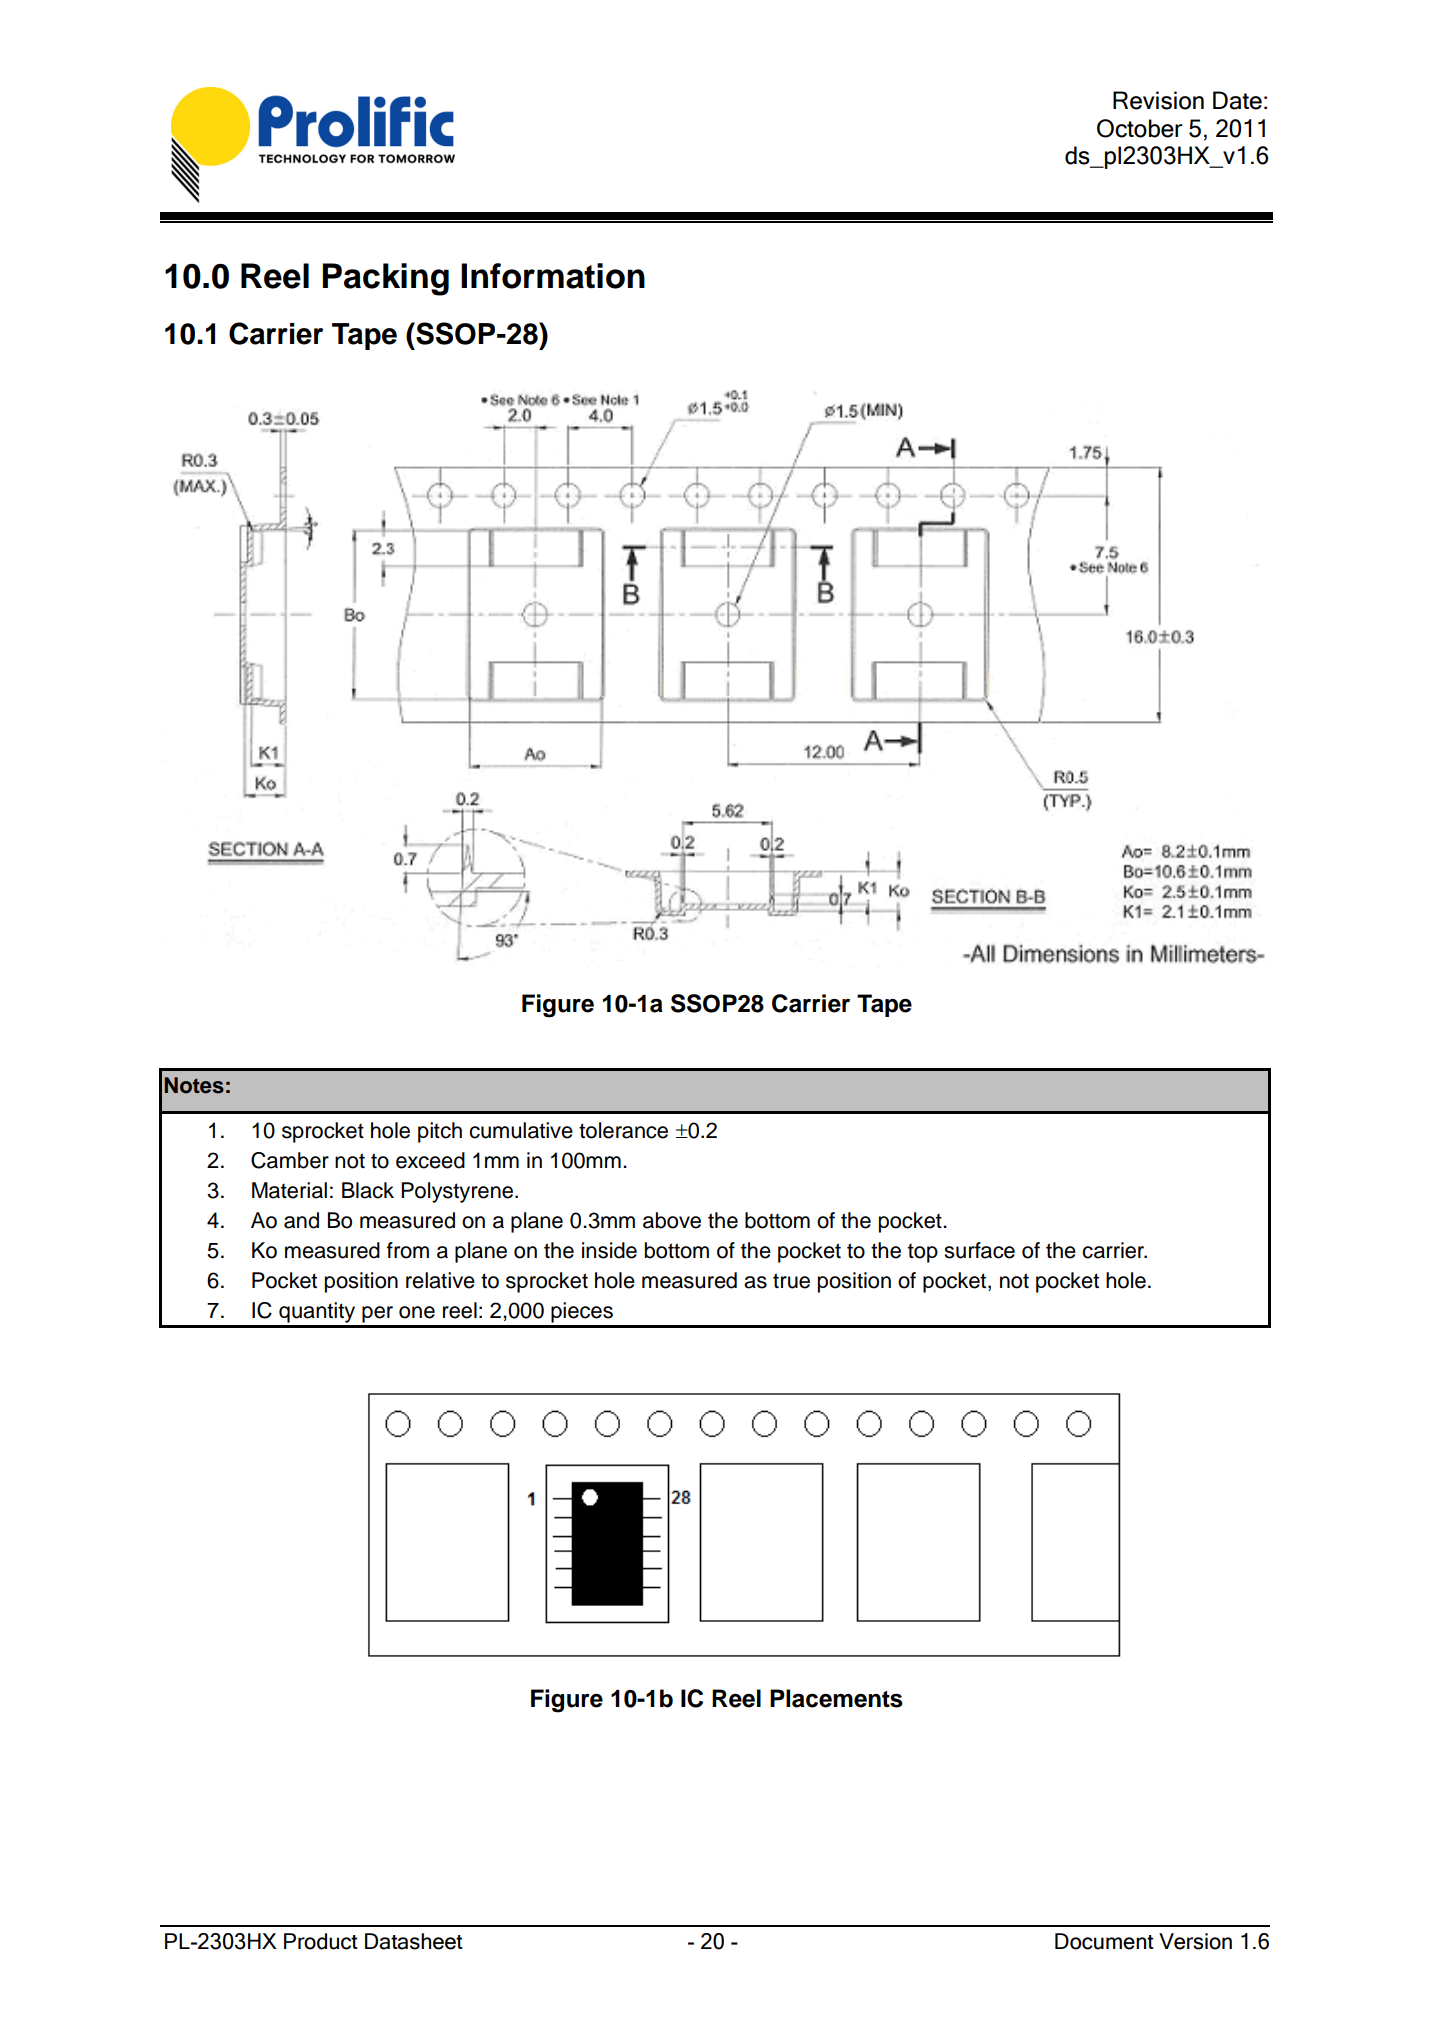  I want to click on one, so click(417, 1312).
